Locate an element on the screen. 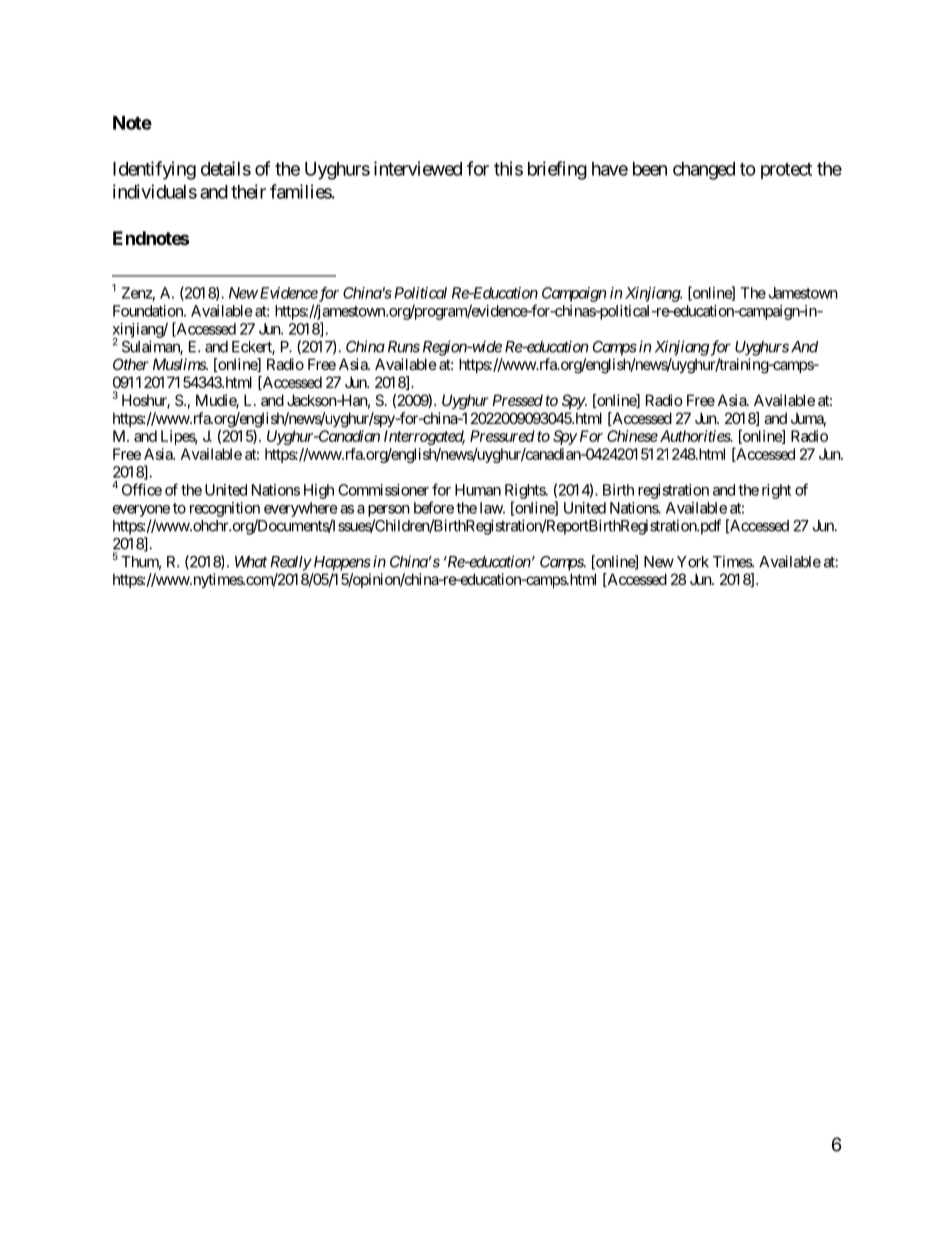 Image resolution: width=952 pixels, height=1233 pixels. their is located at coordinates (248, 191).
